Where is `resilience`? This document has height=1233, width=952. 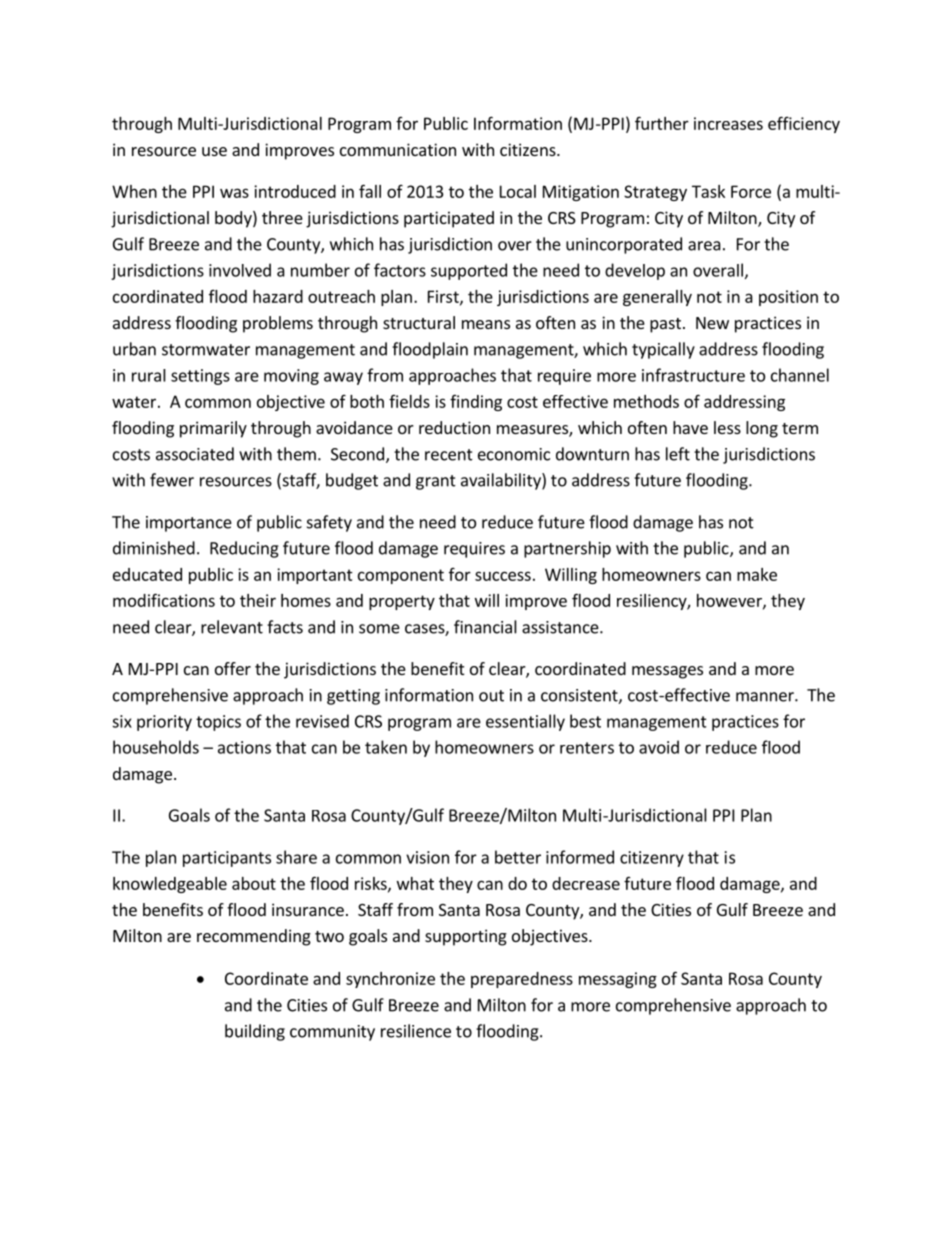 resilience is located at coordinates (416, 1031).
